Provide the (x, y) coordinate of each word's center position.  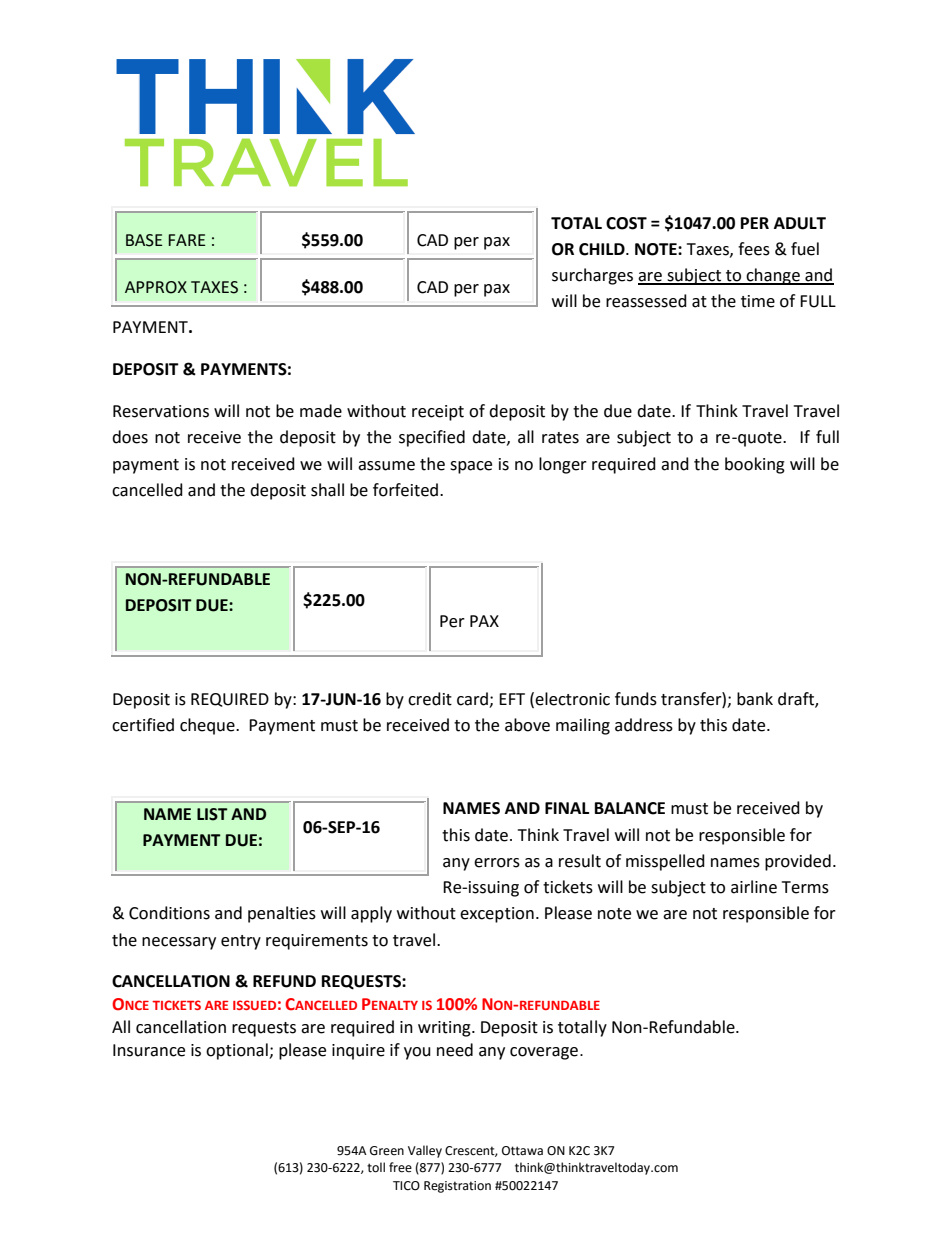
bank (755, 699)
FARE (186, 240)
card (472, 699)
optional (238, 1051)
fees (754, 249)
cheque (208, 726)
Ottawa (522, 1151)
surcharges (592, 276)
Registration (457, 1187)
